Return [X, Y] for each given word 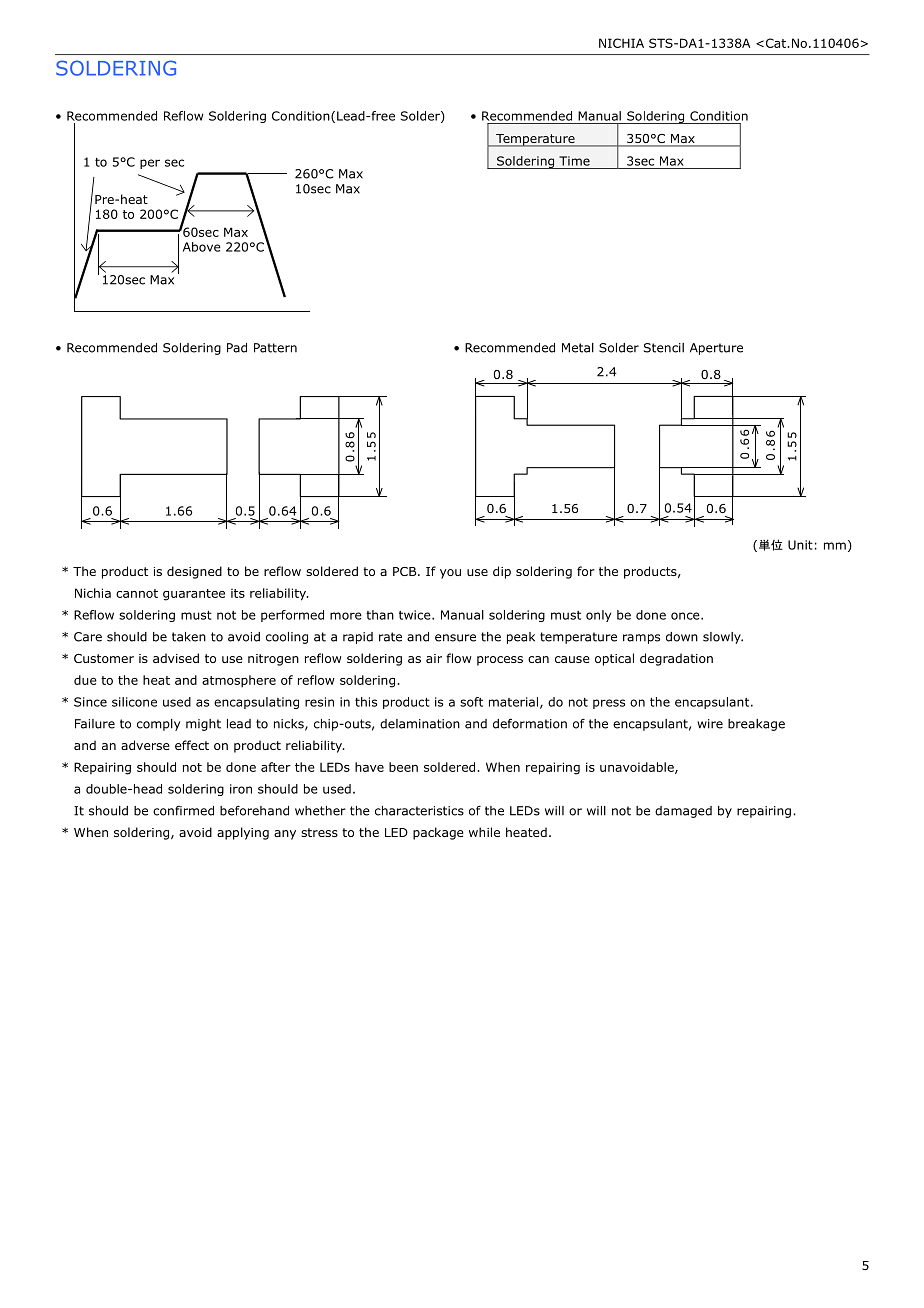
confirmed [183, 811]
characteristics [419, 811]
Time [574, 161]
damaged [683, 812]
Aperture [716, 349]
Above [202, 247]
